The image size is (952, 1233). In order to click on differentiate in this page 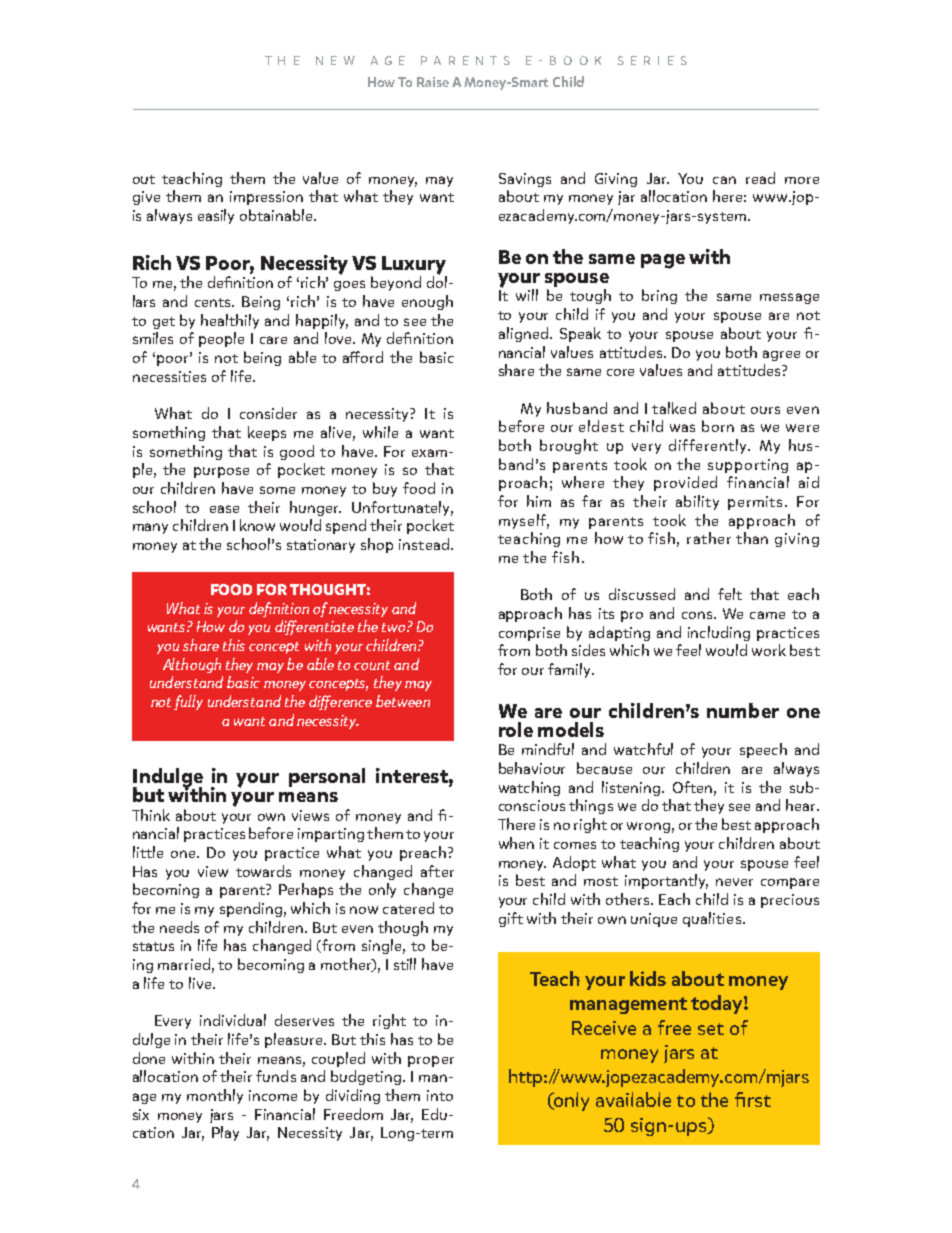, I will do `click(314, 627)`.
